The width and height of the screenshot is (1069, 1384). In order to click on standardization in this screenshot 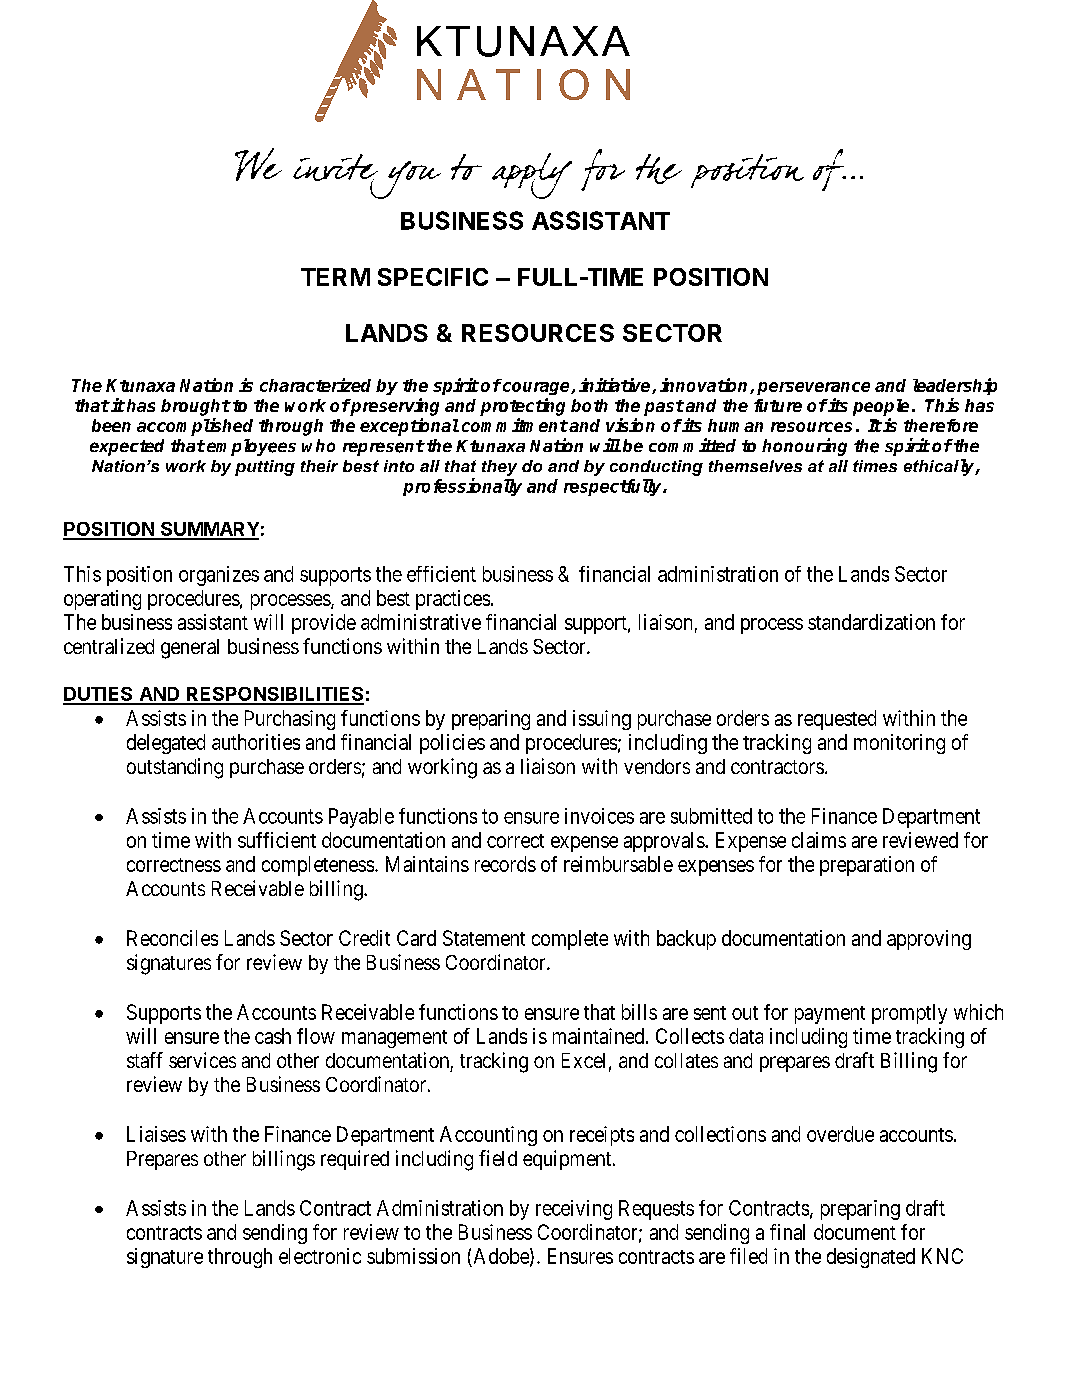, I will do `click(871, 622)`.
